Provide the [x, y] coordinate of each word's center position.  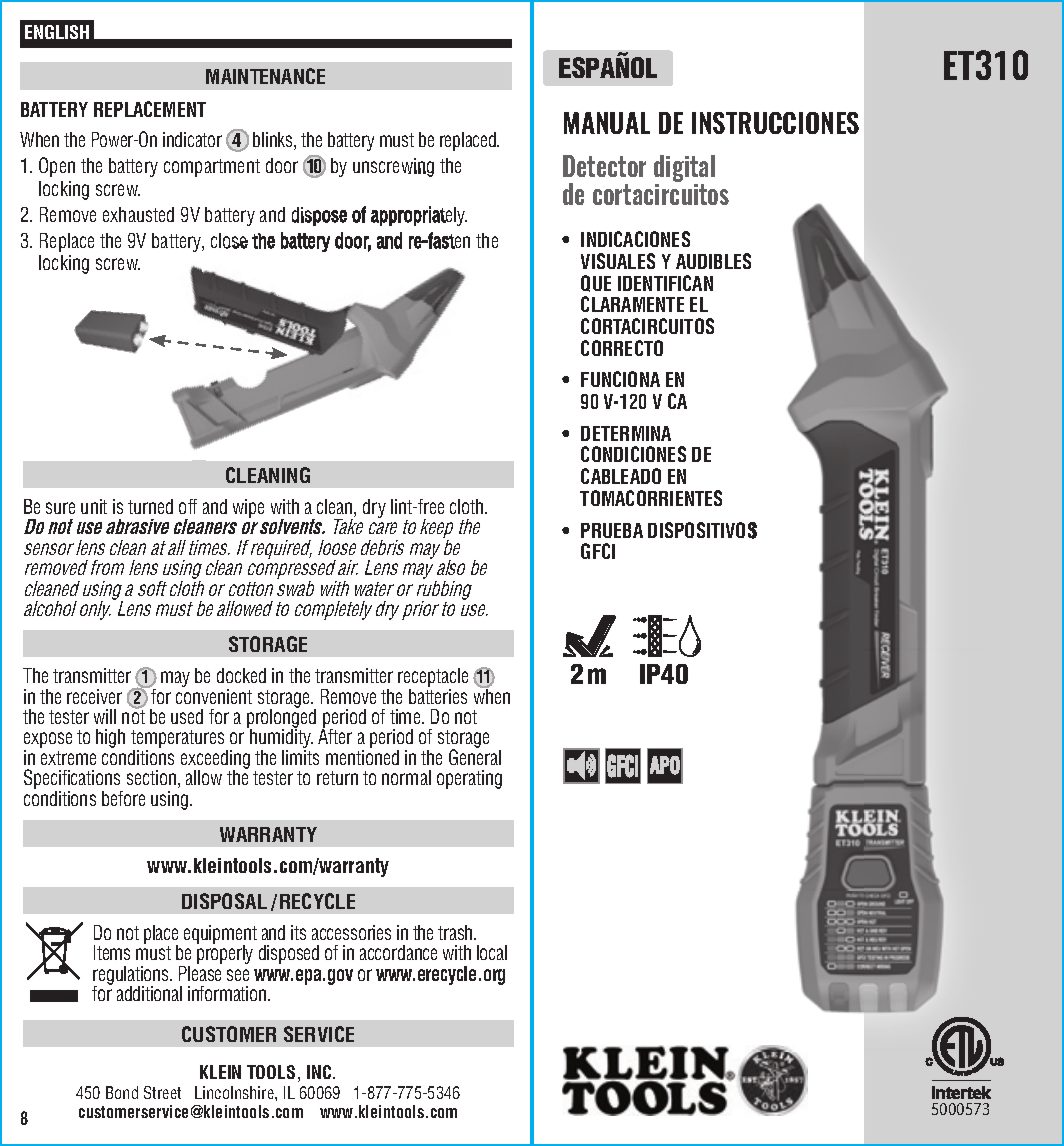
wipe [248, 508]
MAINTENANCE [265, 76]
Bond [122, 1092]
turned [150, 506]
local [492, 952]
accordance [398, 952]
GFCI [598, 551]
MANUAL [607, 123]
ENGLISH [57, 32]
